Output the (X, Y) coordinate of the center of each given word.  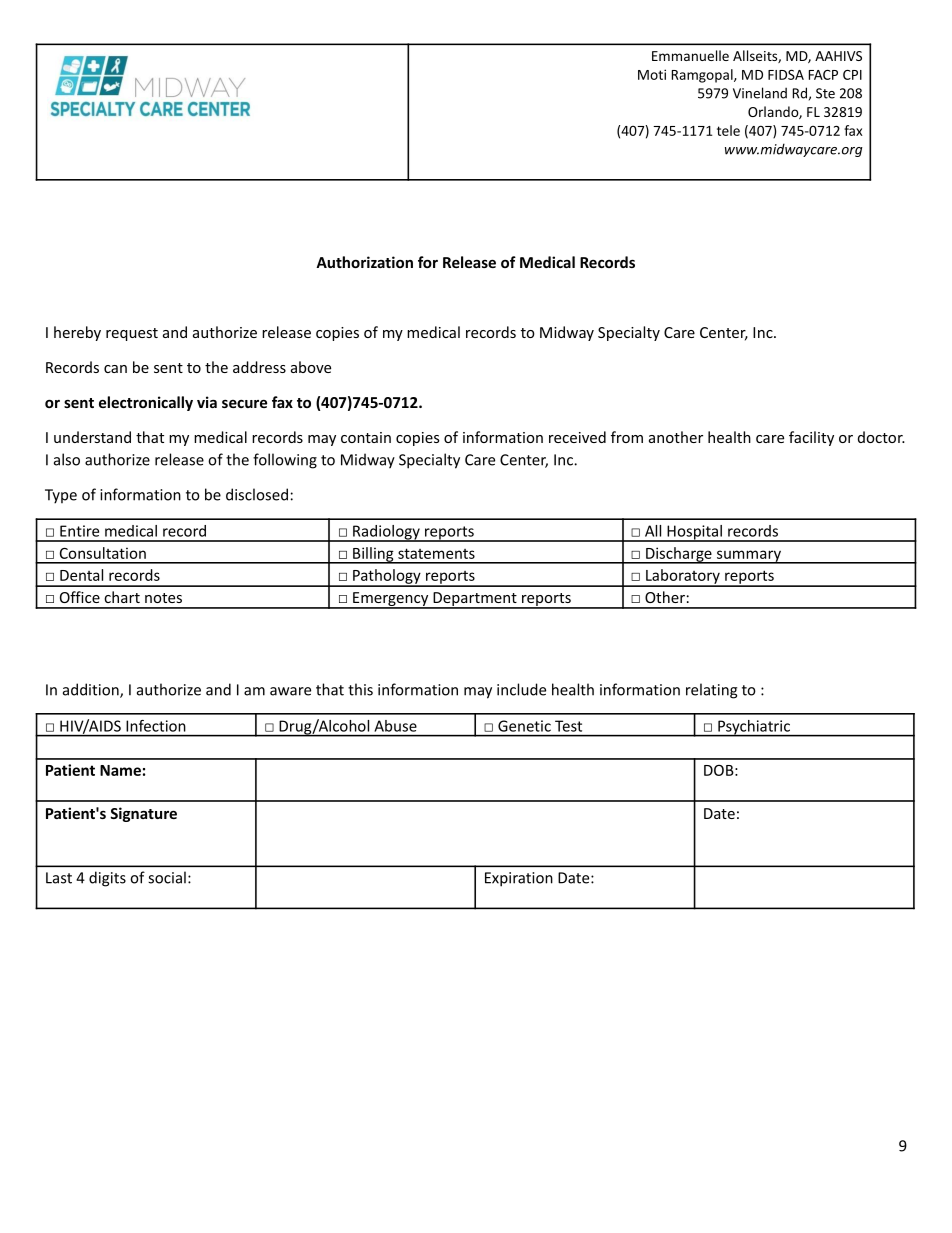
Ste (825, 93)
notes (163, 598)
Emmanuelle (690, 55)
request (132, 334)
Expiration (519, 879)
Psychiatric (754, 728)
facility (811, 438)
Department (475, 600)
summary (748, 557)
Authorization (364, 262)
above (311, 367)
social (167, 877)
